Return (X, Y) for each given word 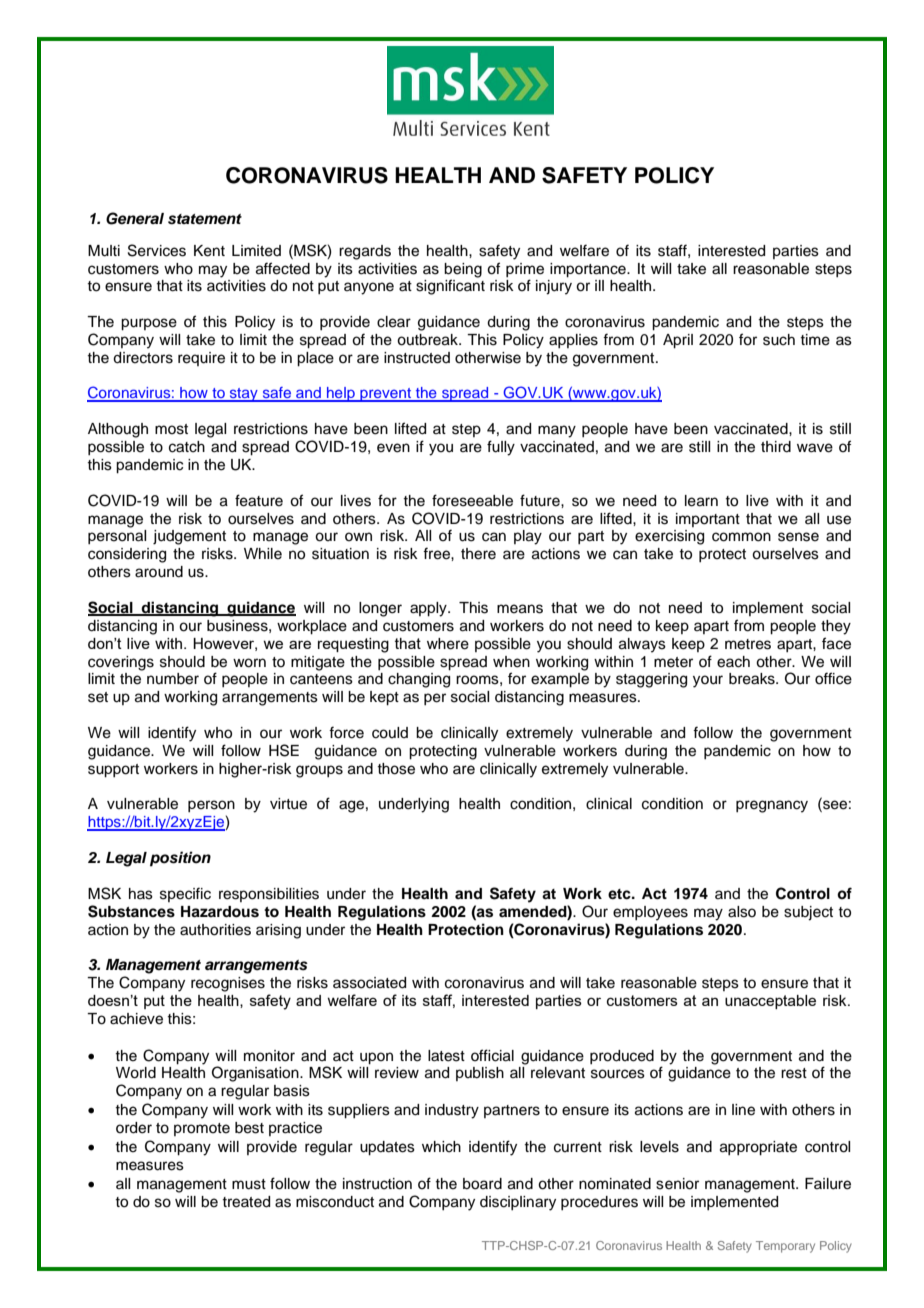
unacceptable (770, 1002)
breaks (753, 679)
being (463, 270)
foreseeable (472, 500)
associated (369, 983)
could (390, 733)
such (779, 340)
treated (246, 1202)
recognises (228, 984)
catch (187, 447)
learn (701, 501)
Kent (209, 251)
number (173, 679)
